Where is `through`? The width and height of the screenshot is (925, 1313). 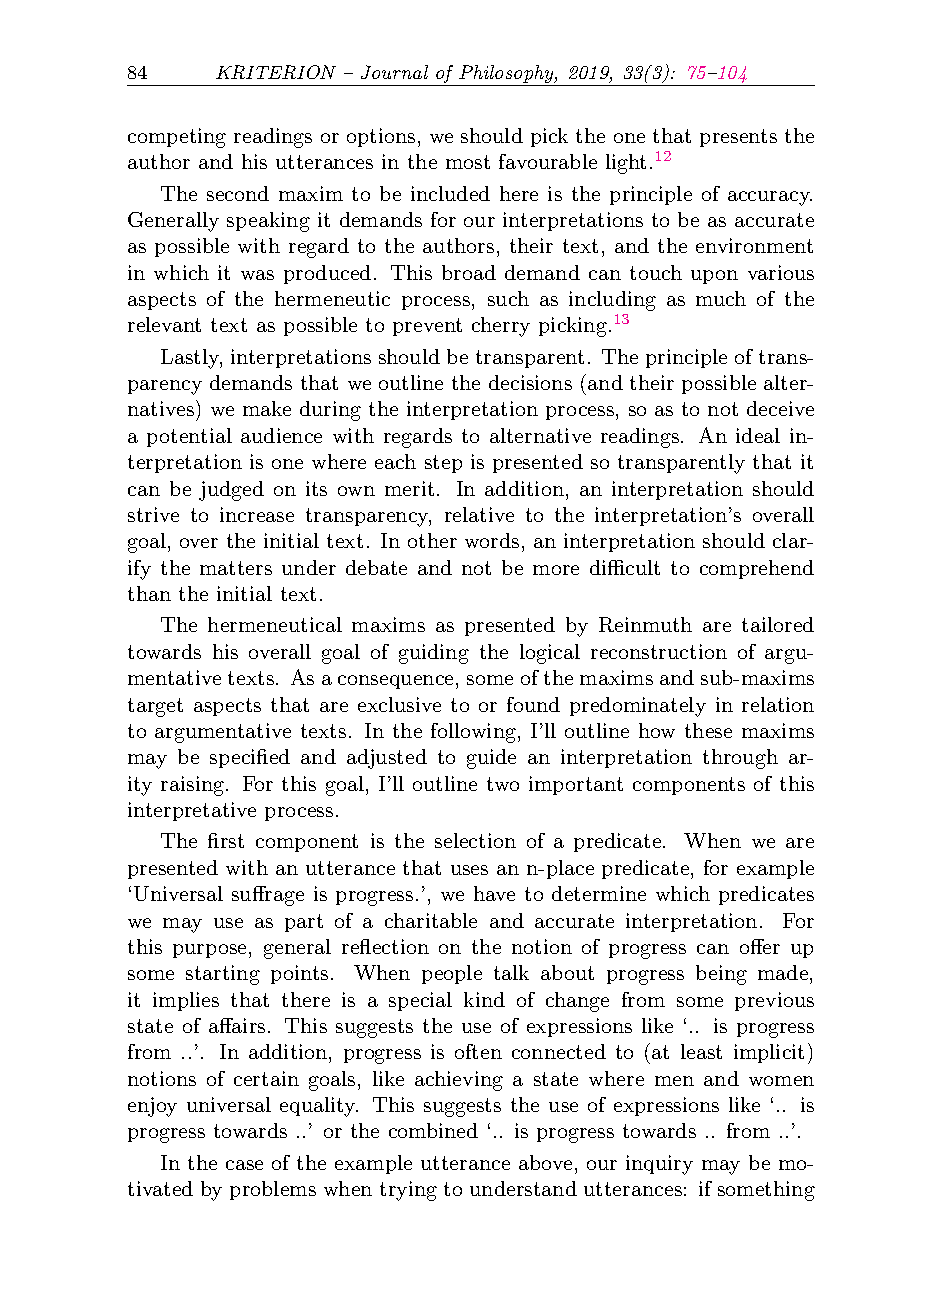
through is located at coordinates (740, 759).
